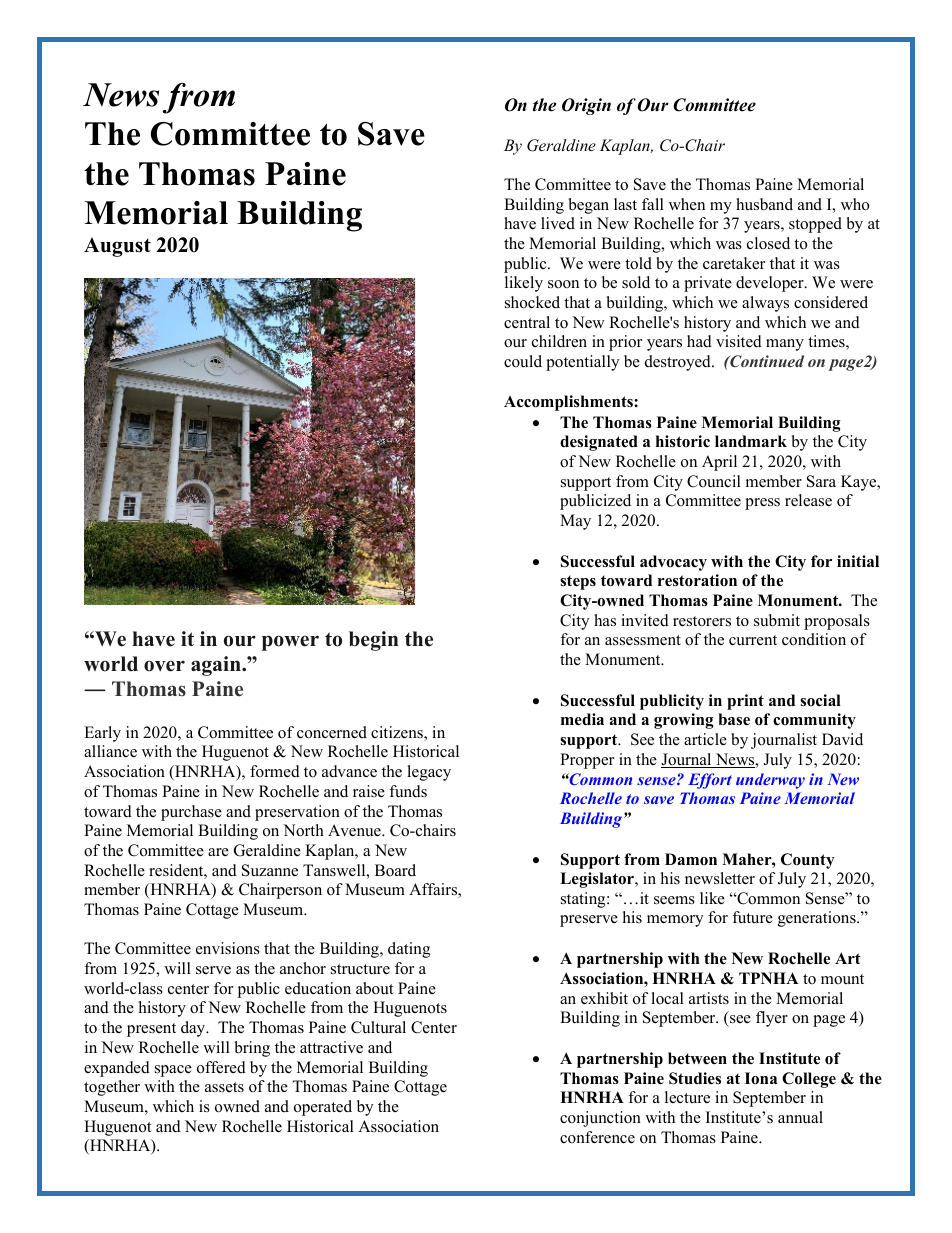  Describe the element at coordinates (191, 813) in the screenshot. I see `purchase` at that location.
